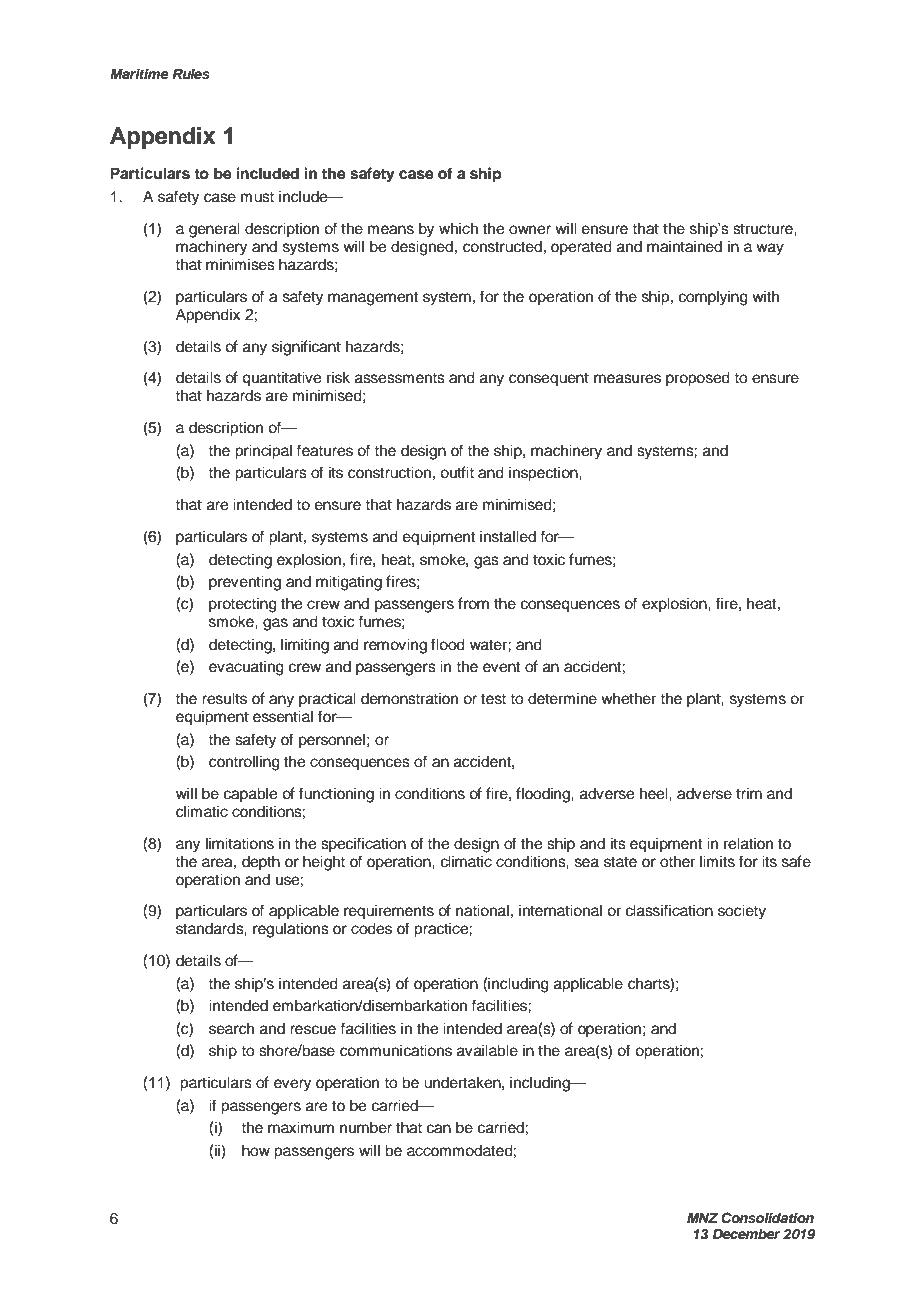 The height and width of the screenshot is (1308, 924). What do you see at coordinates (256, 1150) in the screenshot?
I see `how` at bounding box center [256, 1150].
